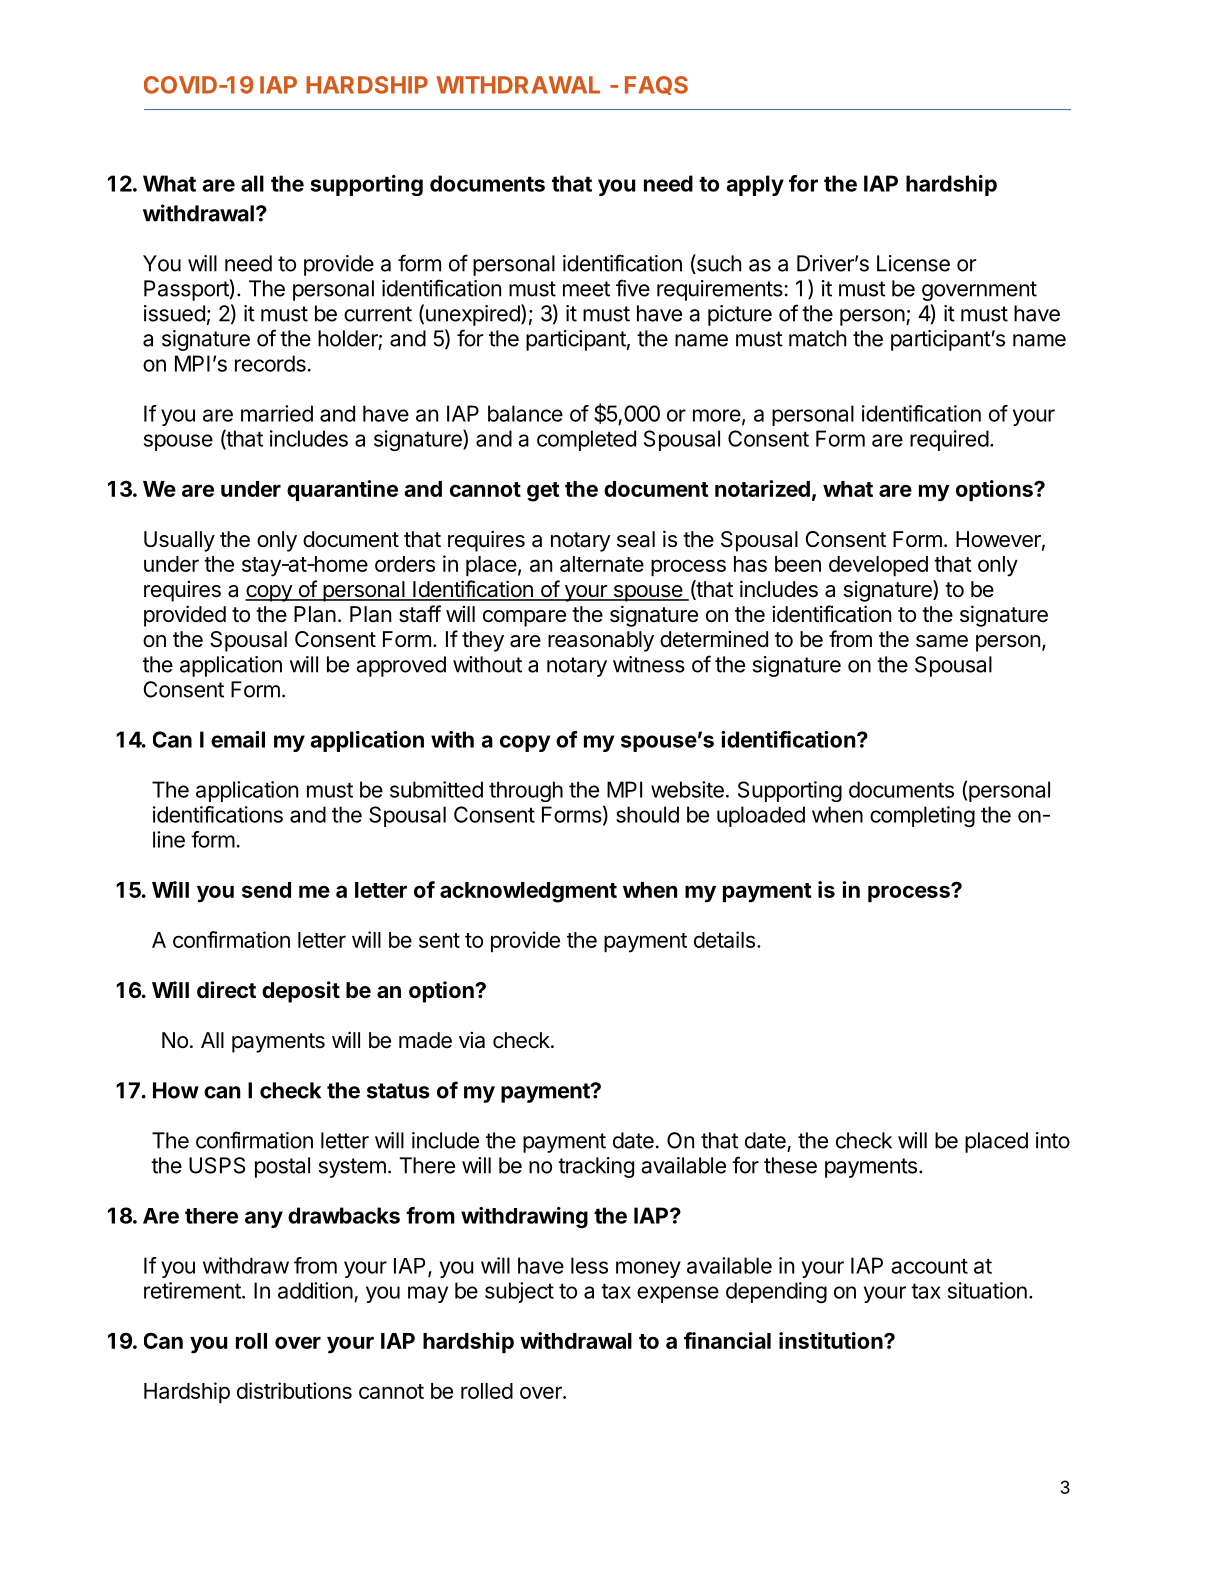  Describe the element at coordinates (949, 440) in the screenshot. I see `required` at that location.
